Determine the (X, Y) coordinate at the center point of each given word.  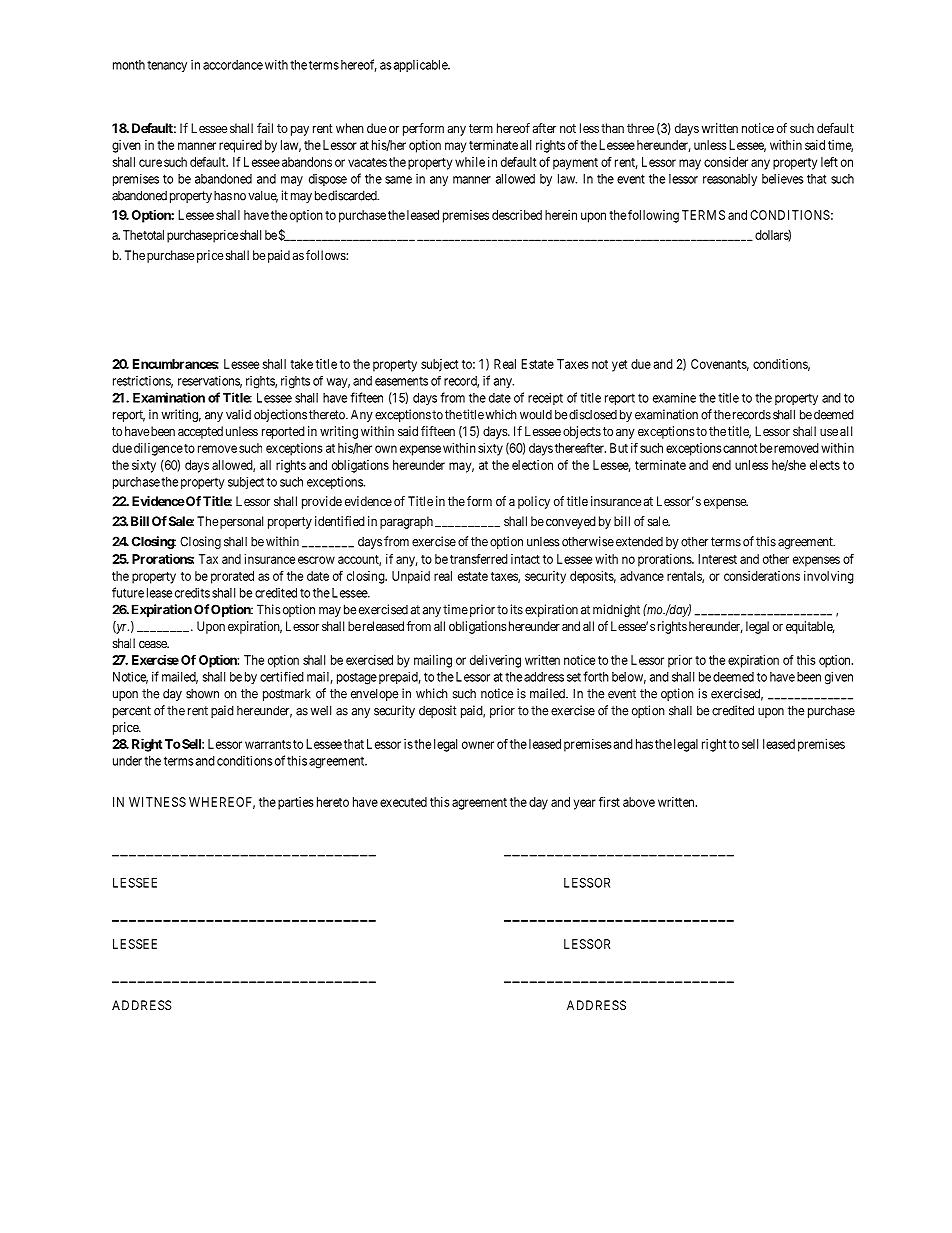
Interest (717, 559)
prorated (232, 577)
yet (619, 366)
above (639, 802)
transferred (479, 559)
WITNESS (157, 802)
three (640, 128)
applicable (420, 65)
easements (401, 381)
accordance (233, 65)
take (301, 364)
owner (478, 745)
